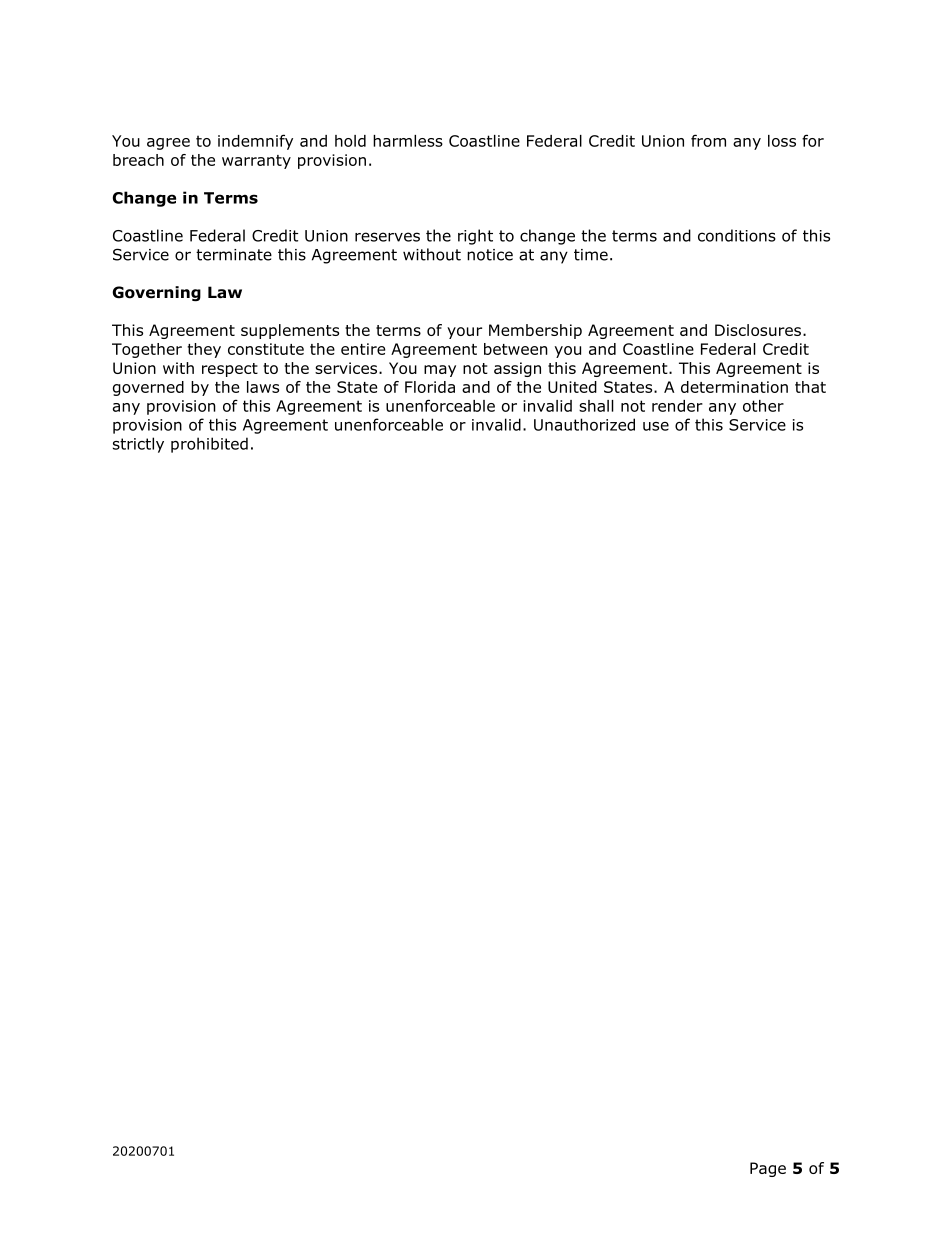  Describe the element at coordinates (763, 406) in the document. I see `other` at that location.
